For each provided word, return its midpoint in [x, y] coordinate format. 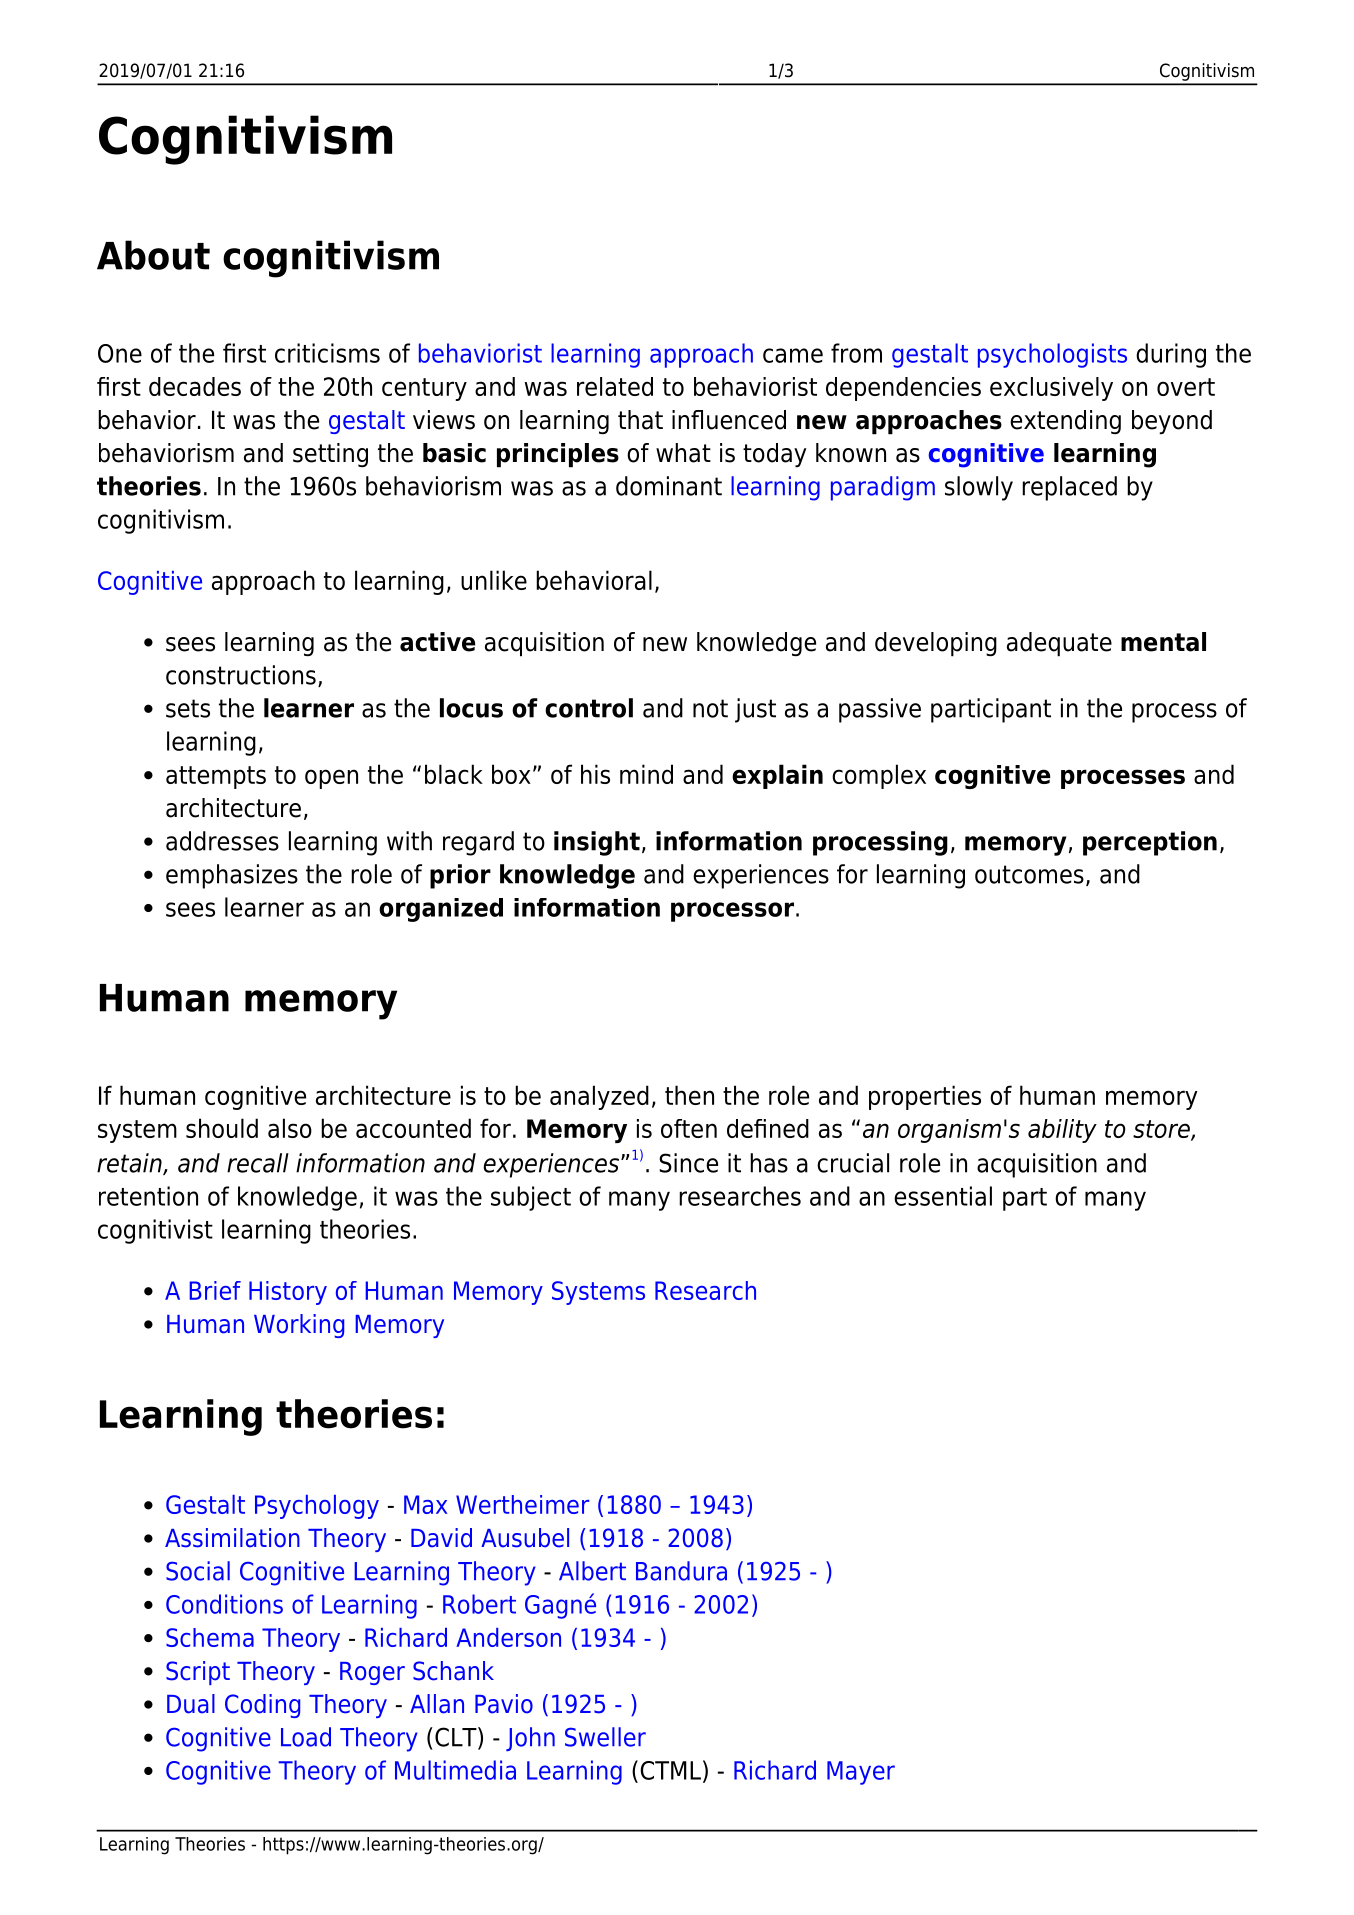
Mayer [861, 1773]
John [530, 1739]
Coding [262, 1706]
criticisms [327, 353]
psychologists [1052, 355]
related [615, 386]
